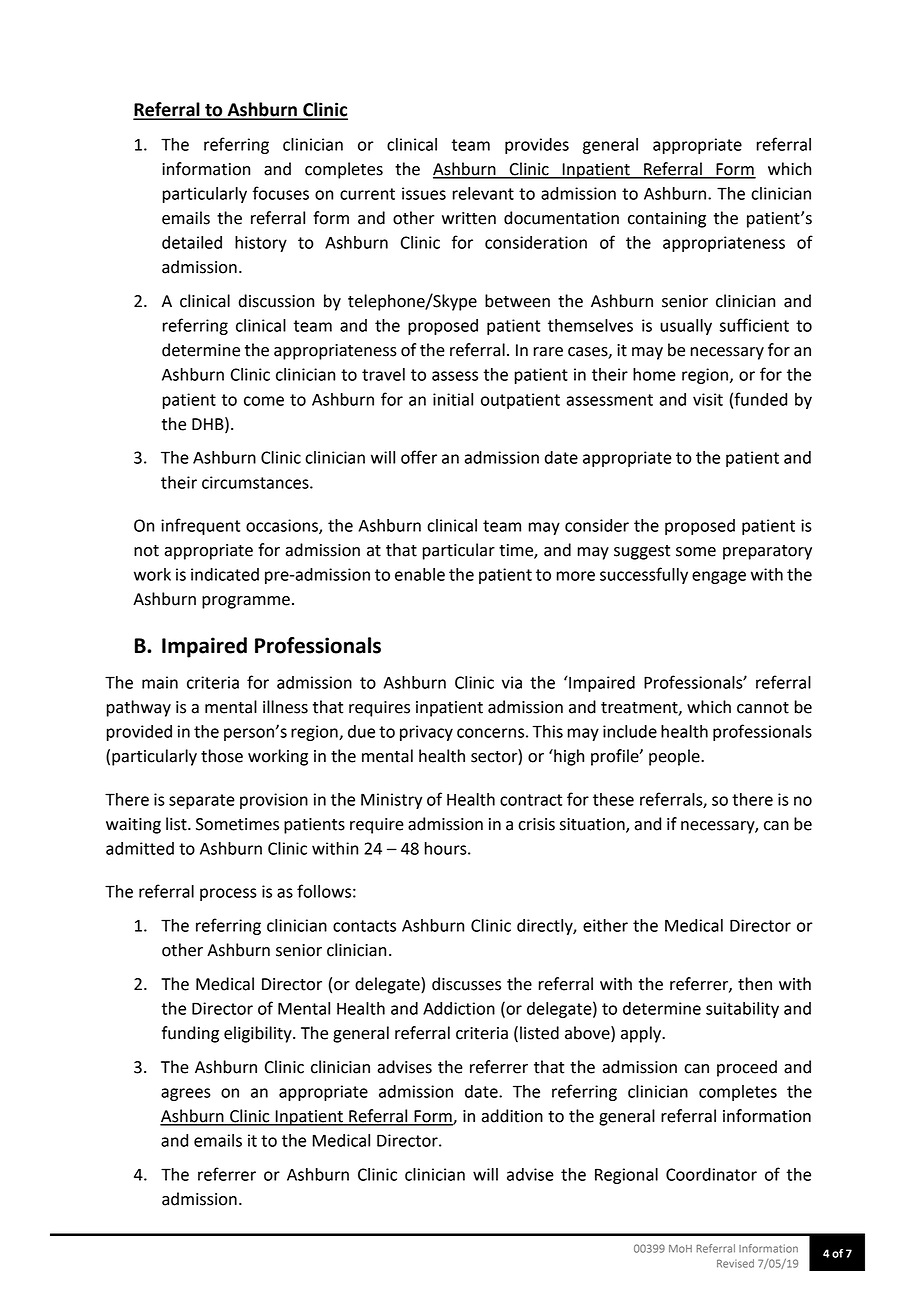  What do you see at coordinates (281, 193) in the screenshot?
I see `focuses` at bounding box center [281, 193].
